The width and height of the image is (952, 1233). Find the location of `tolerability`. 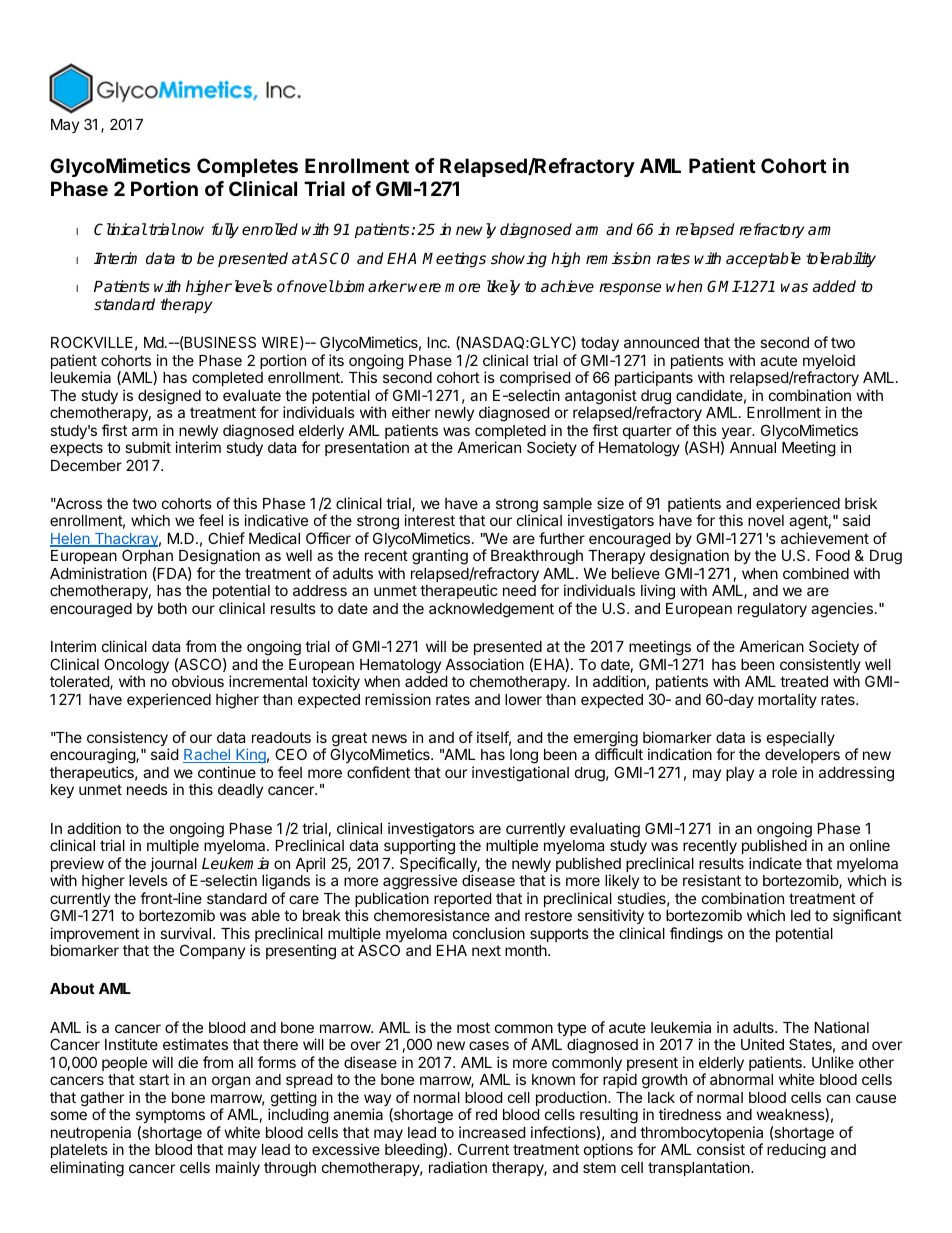

tolerability is located at coordinates (841, 259).
